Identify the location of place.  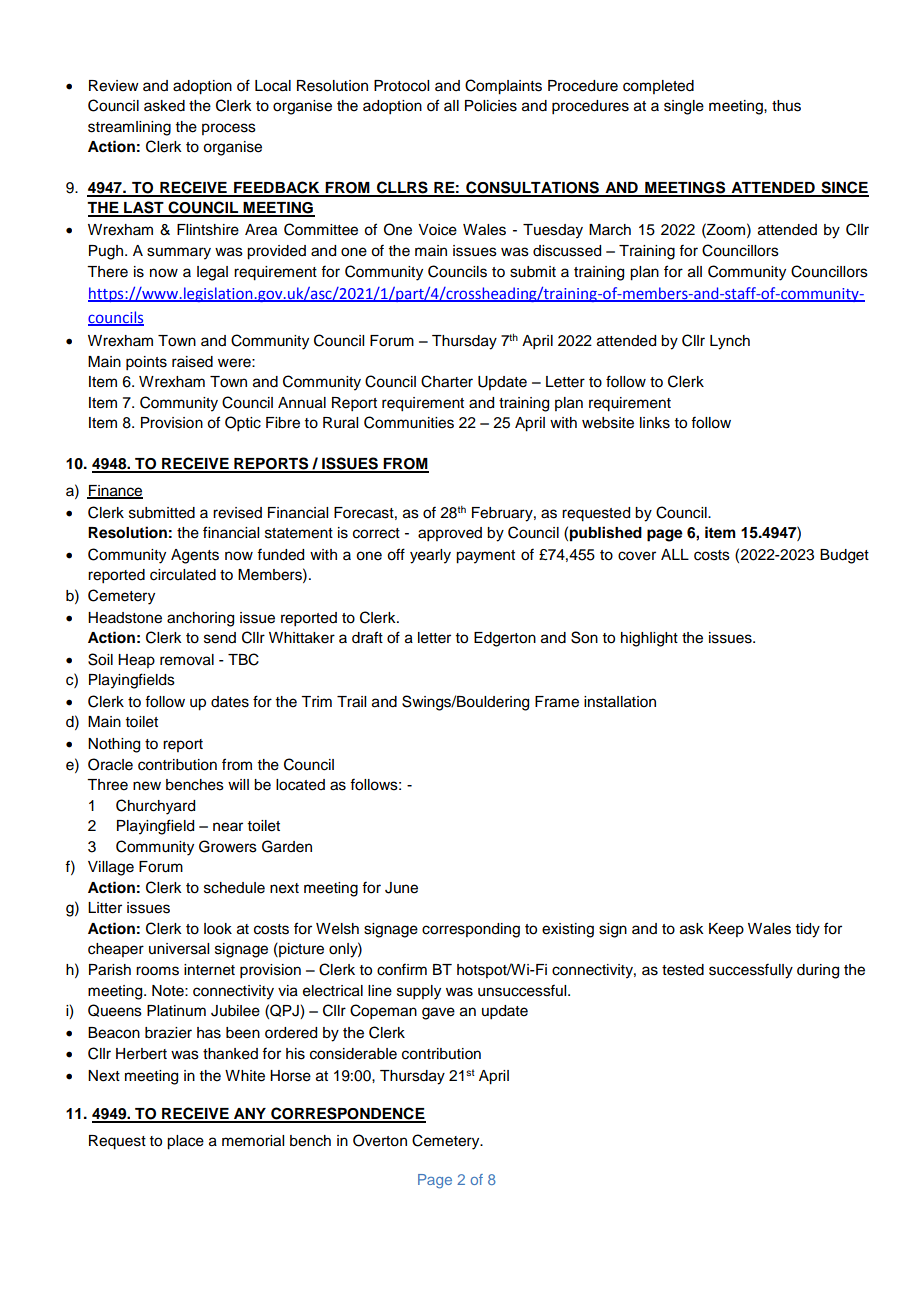
(185, 1142).
